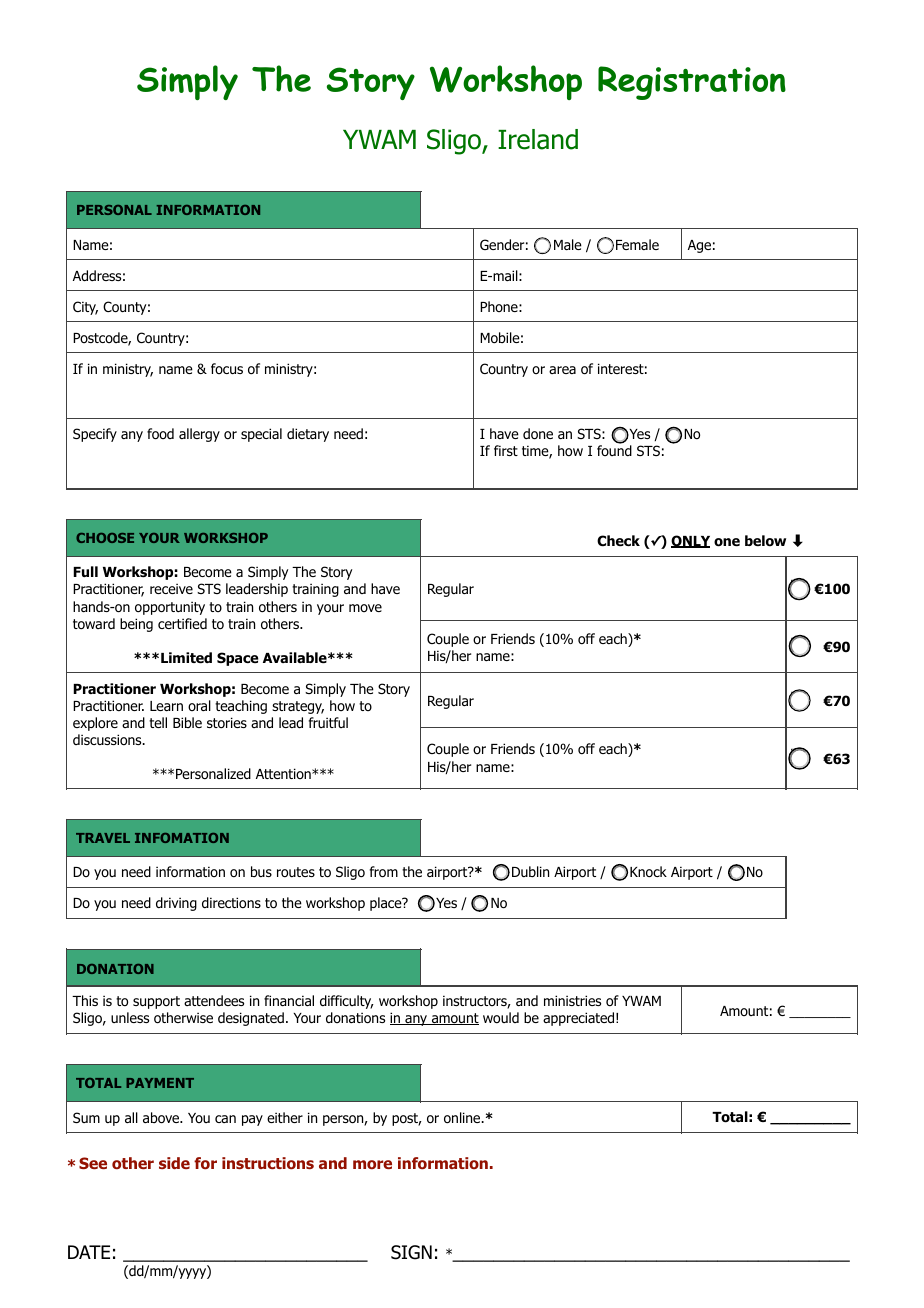  I want to click on Limited, so click(186, 657).
